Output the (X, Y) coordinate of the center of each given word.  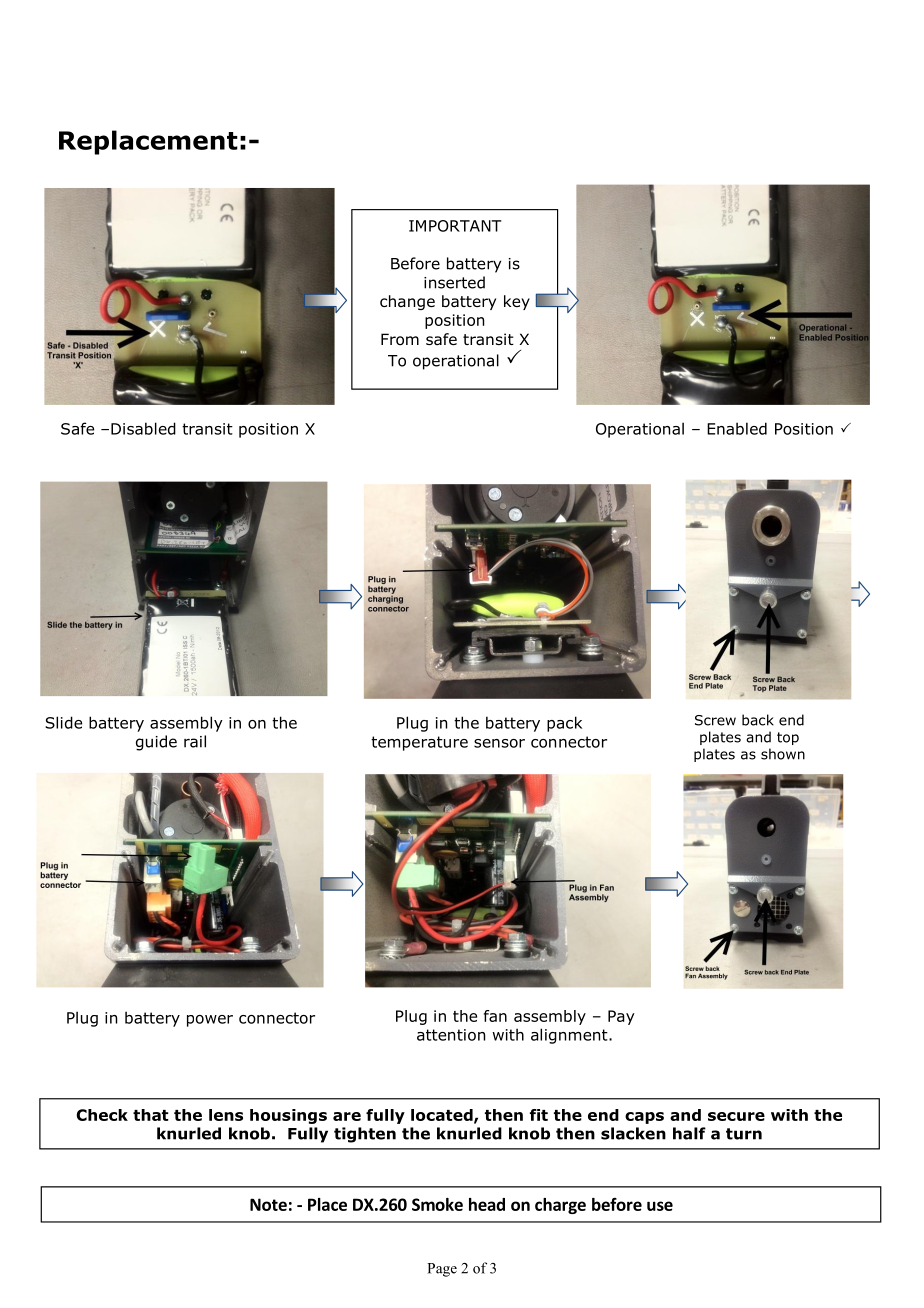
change (407, 302)
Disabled (143, 428)
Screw (715, 720)
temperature (419, 743)
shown (783, 754)
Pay (621, 1017)
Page (442, 1270)
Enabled (737, 428)
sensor (499, 743)
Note (268, 1204)
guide (156, 743)
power (210, 1021)
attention (451, 1035)
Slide (63, 722)
